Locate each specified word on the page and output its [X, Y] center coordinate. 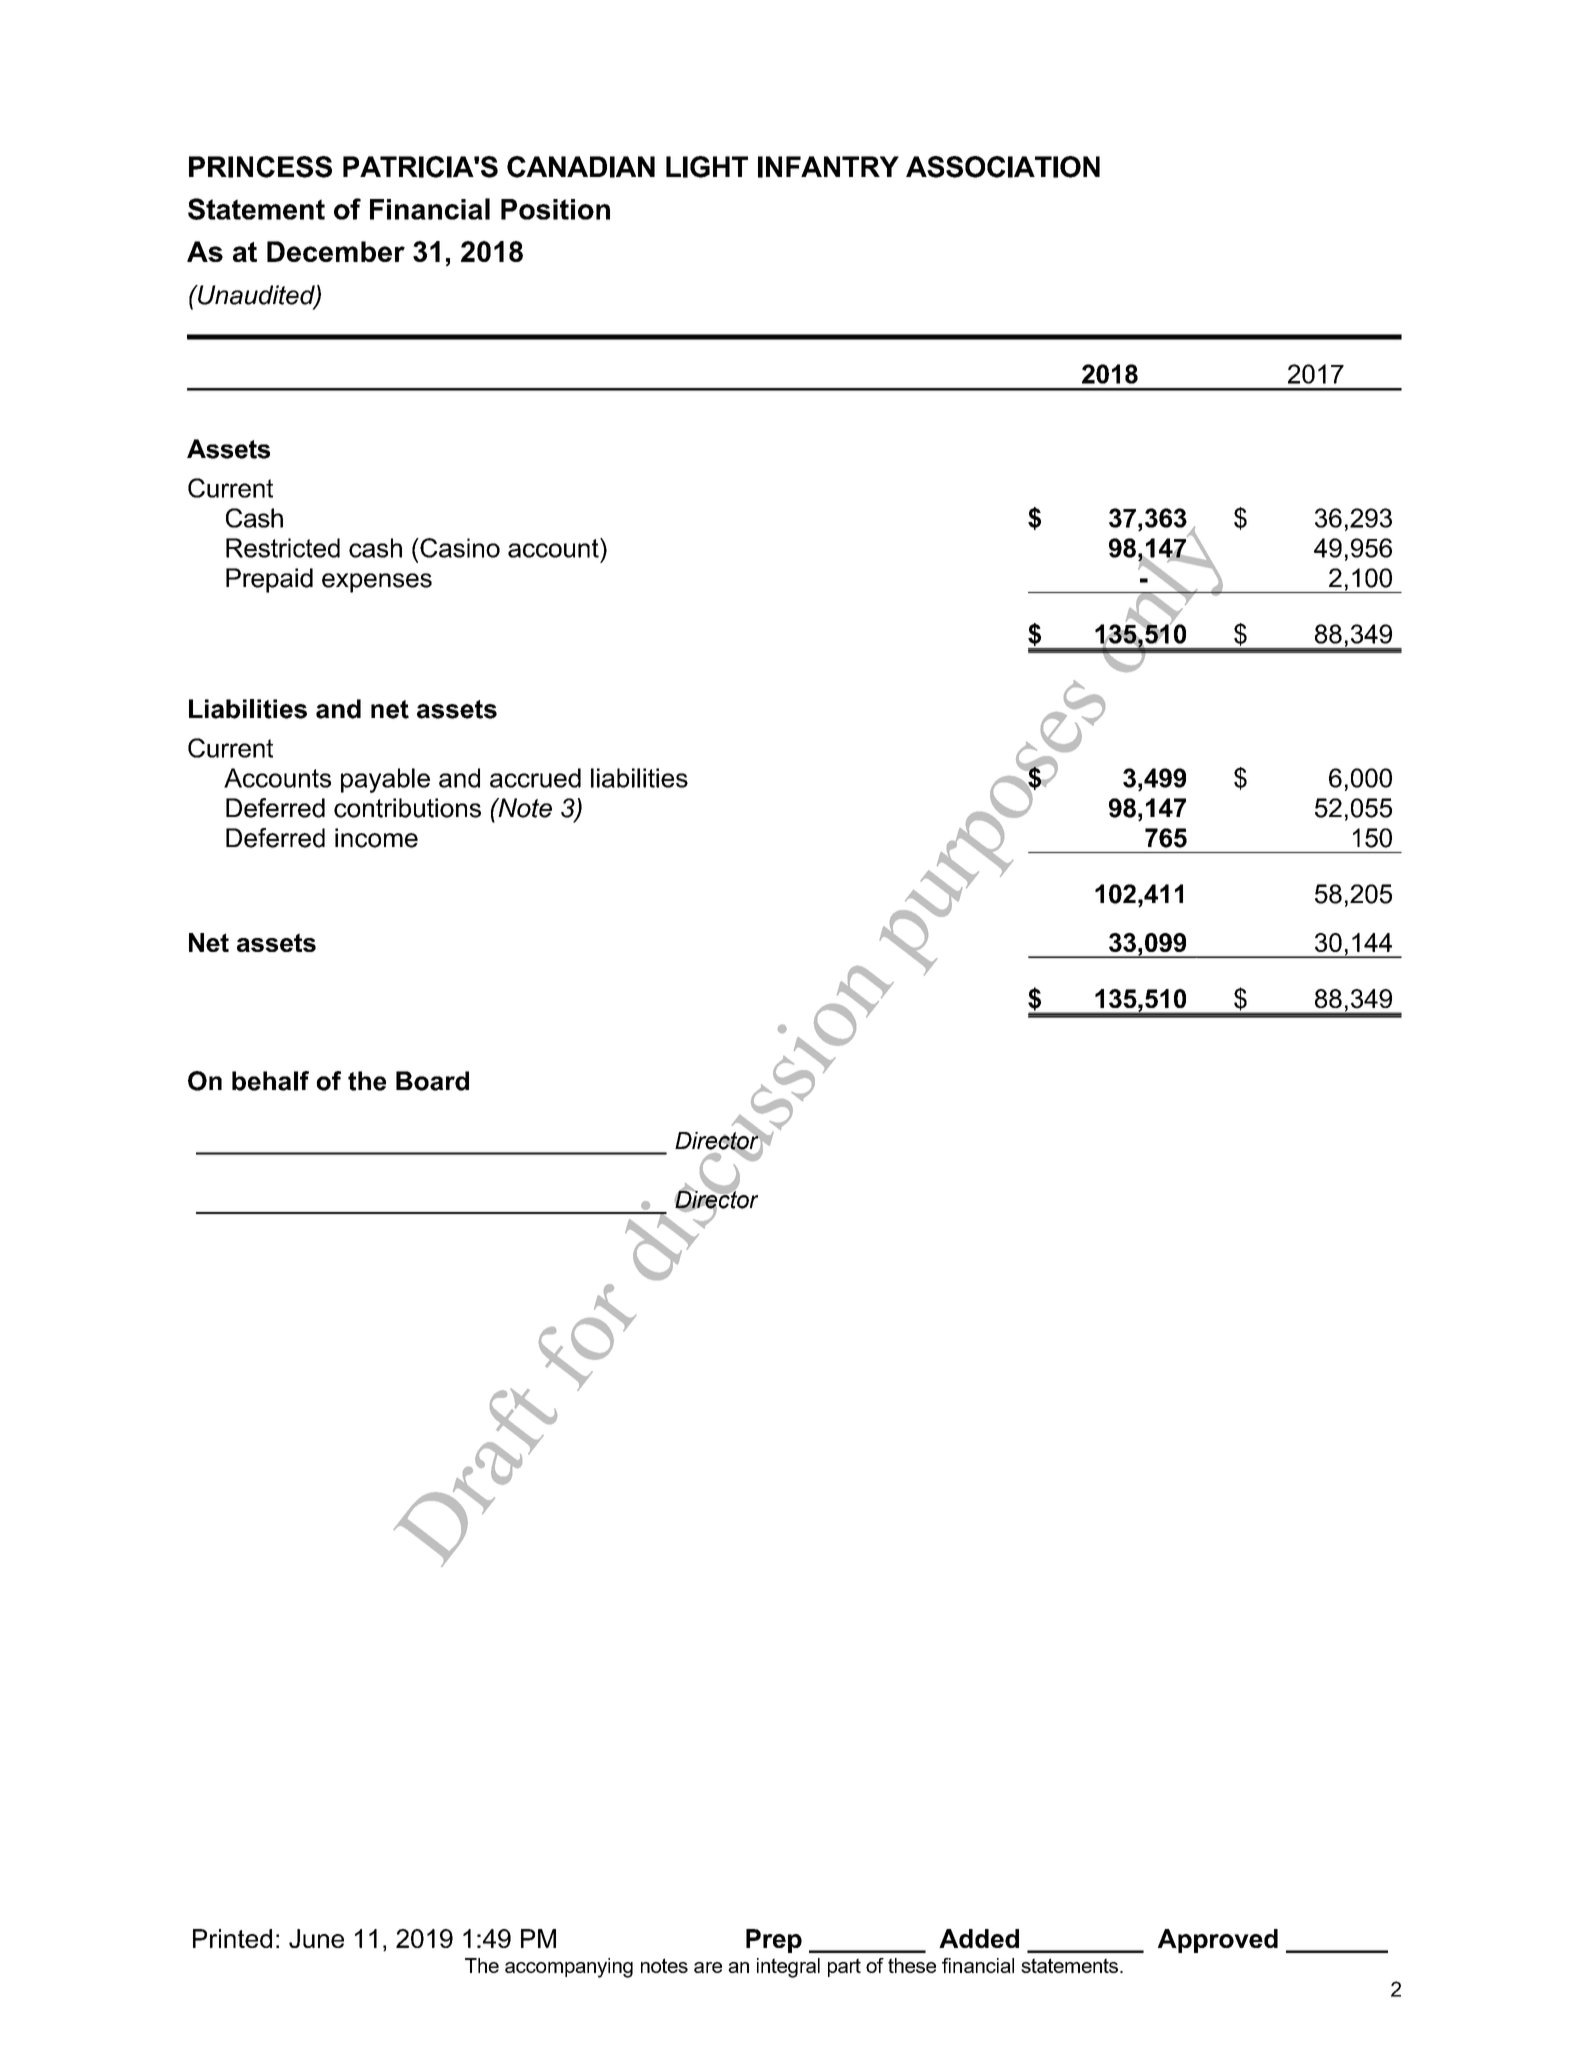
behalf [270, 1081]
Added [979, 1938]
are [708, 1967]
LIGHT [707, 167]
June [316, 1938]
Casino [459, 548]
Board [432, 1081]
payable [385, 780]
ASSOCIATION [1003, 167]
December [336, 251]
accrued [535, 778]
